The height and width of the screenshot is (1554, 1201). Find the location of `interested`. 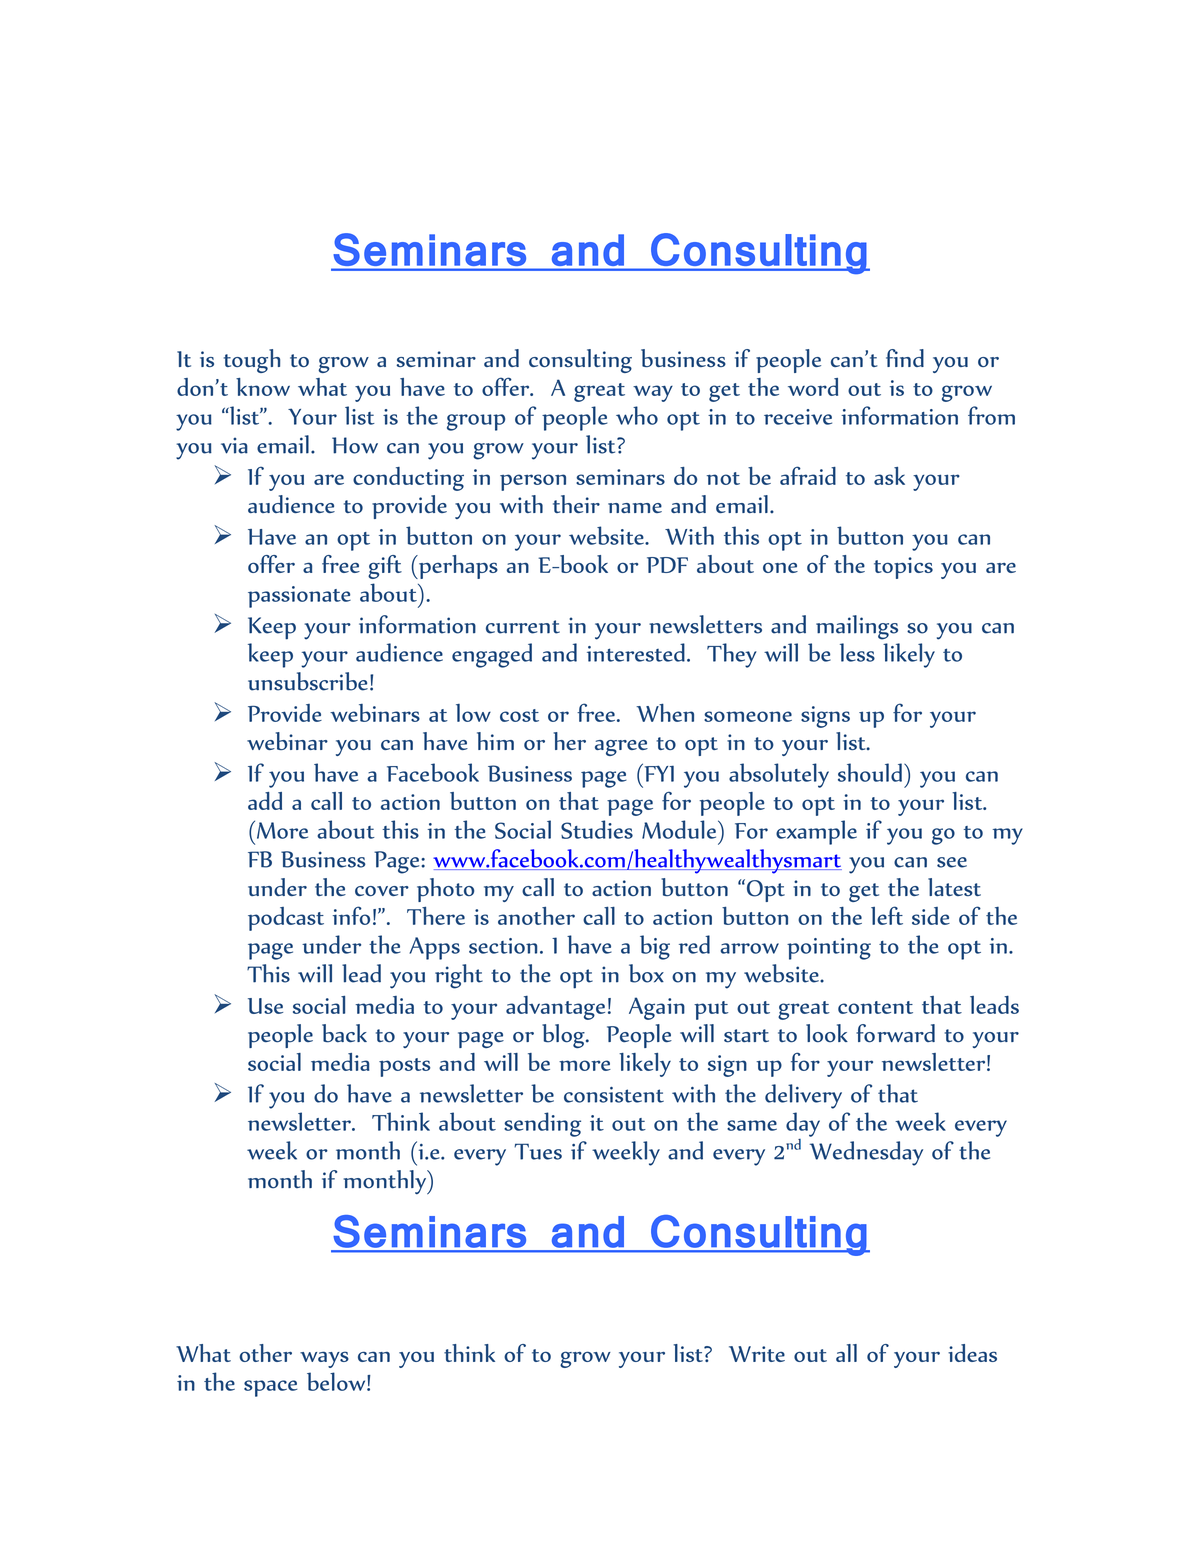

interested is located at coordinates (636, 652).
